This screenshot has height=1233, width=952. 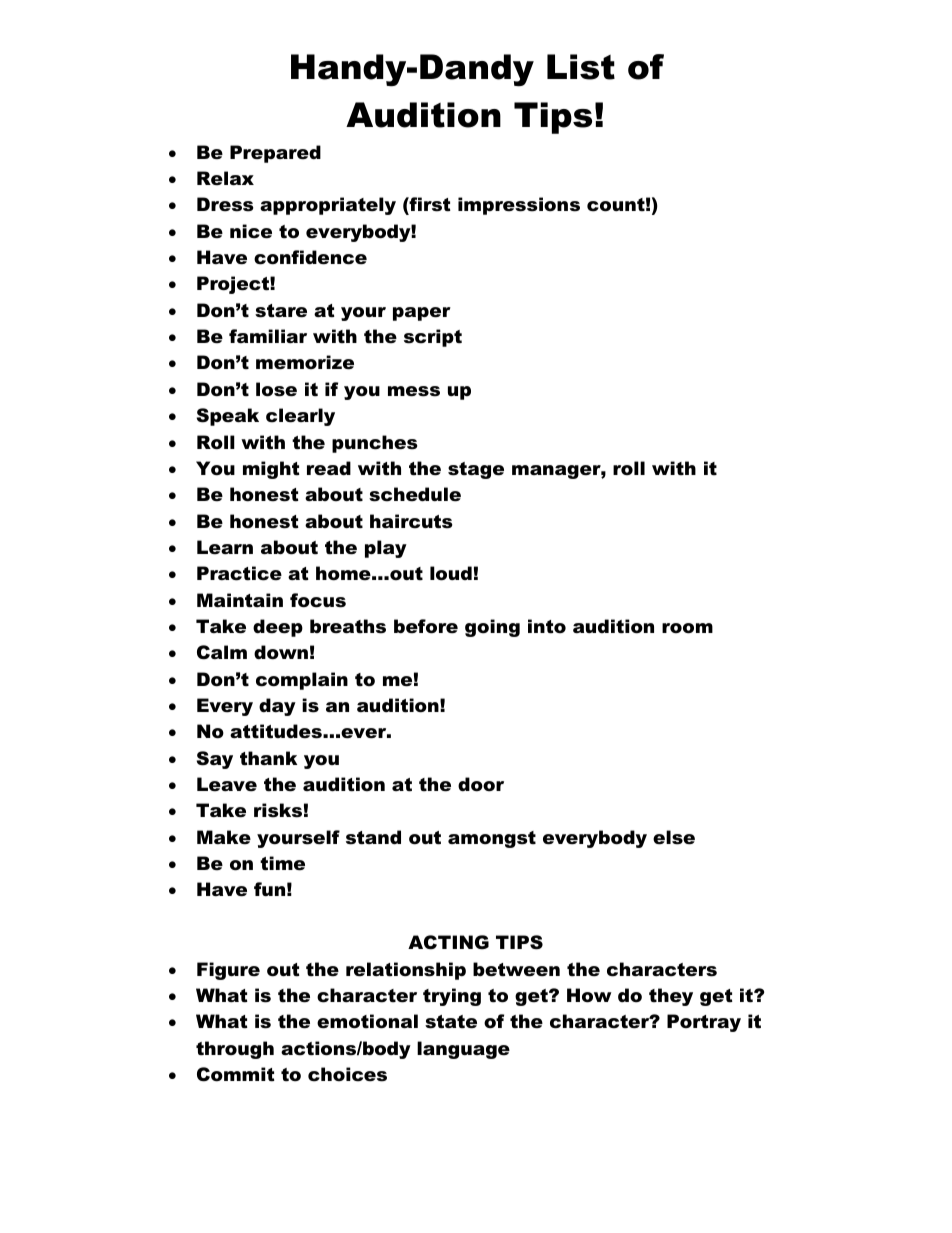 I want to click on impressions, so click(x=519, y=206).
